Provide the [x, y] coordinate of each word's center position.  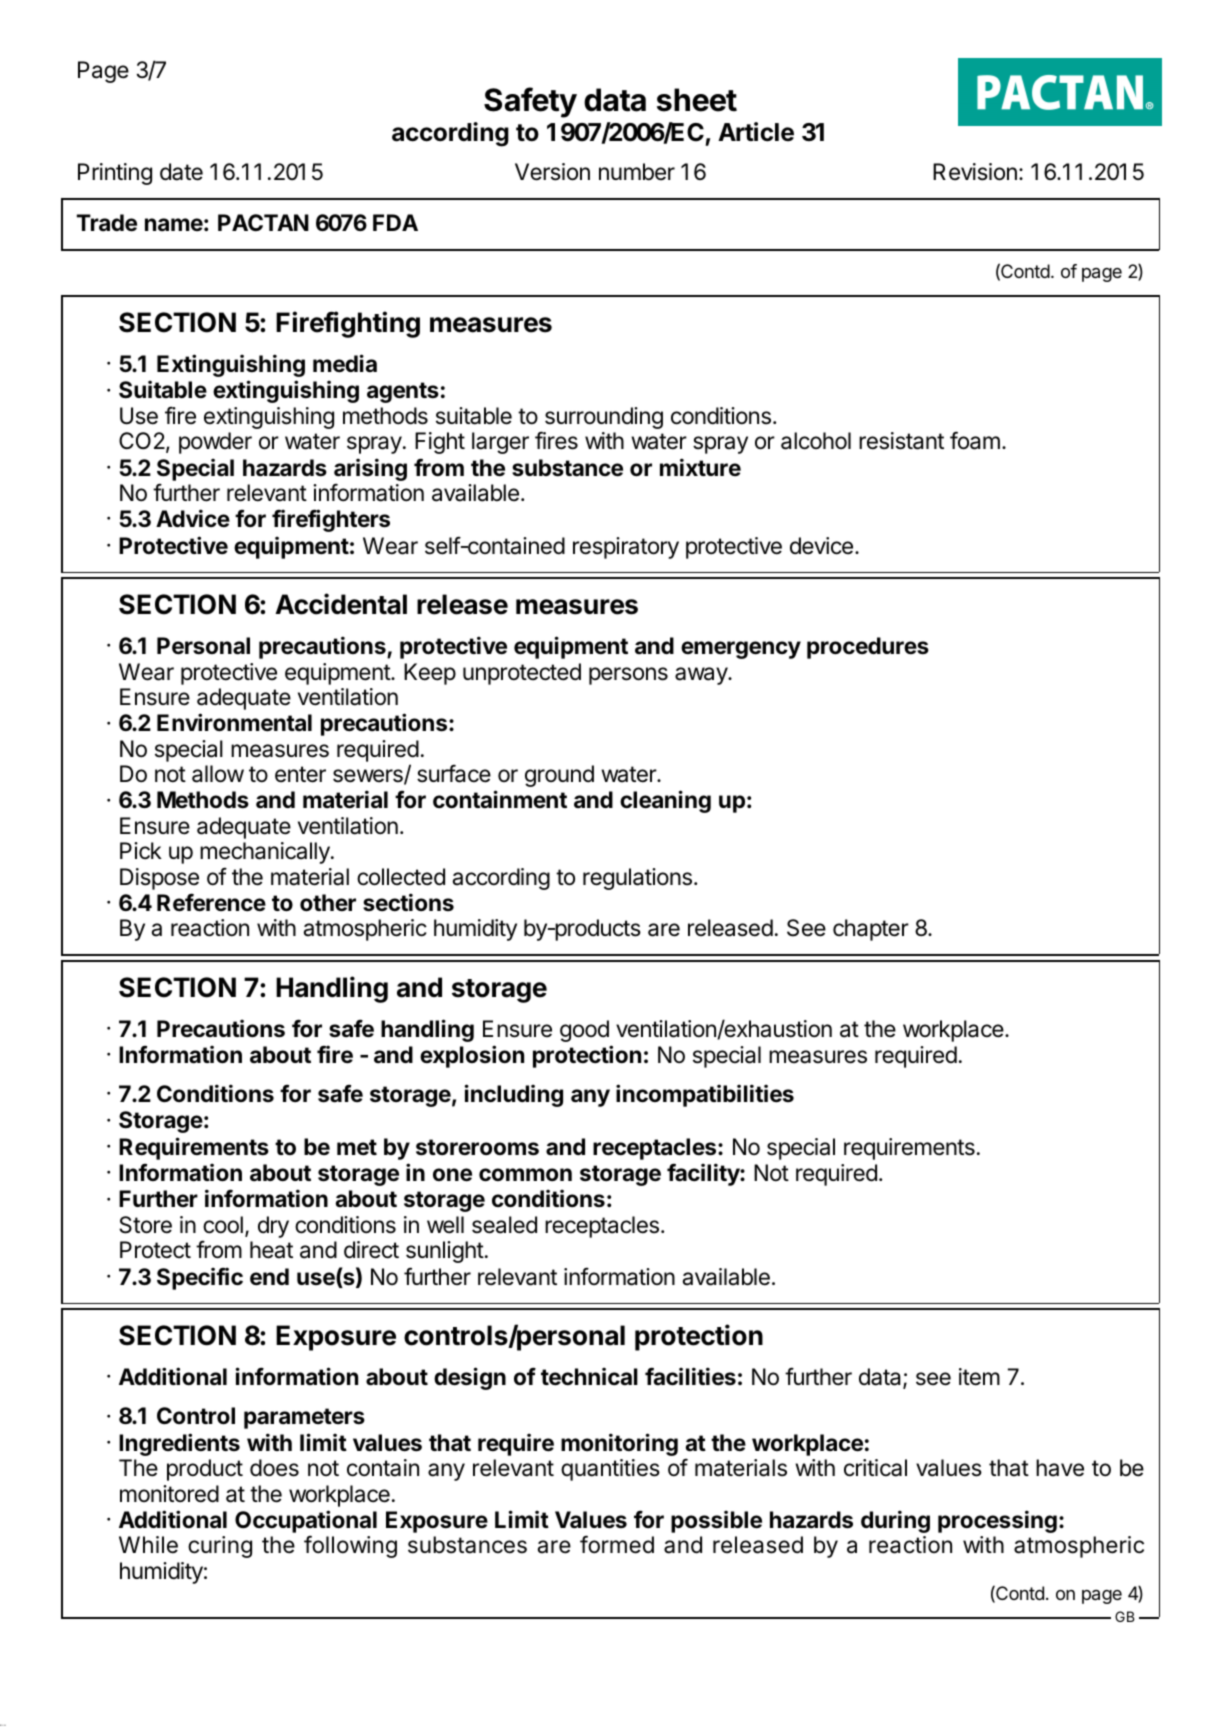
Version [552, 172]
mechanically [266, 853]
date [181, 172]
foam [975, 440]
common [525, 1175]
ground [559, 776]
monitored [169, 1494]
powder [215, 443]
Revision [975, 172]
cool [223, 1225]
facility [704, 1174]
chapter [871, 930]
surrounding [604, 418]
